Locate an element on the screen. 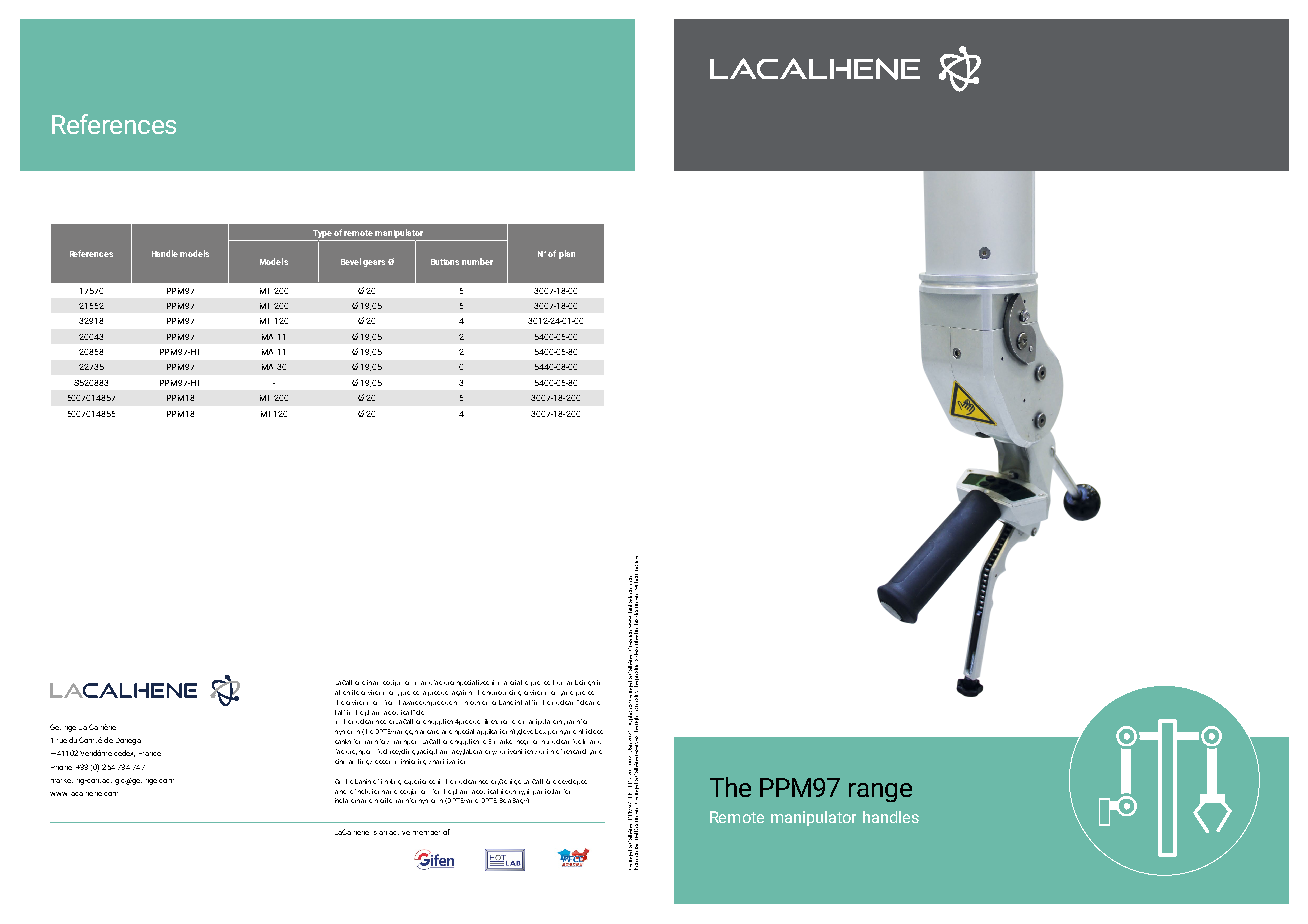  plan is located at coordinates (567, 254).
